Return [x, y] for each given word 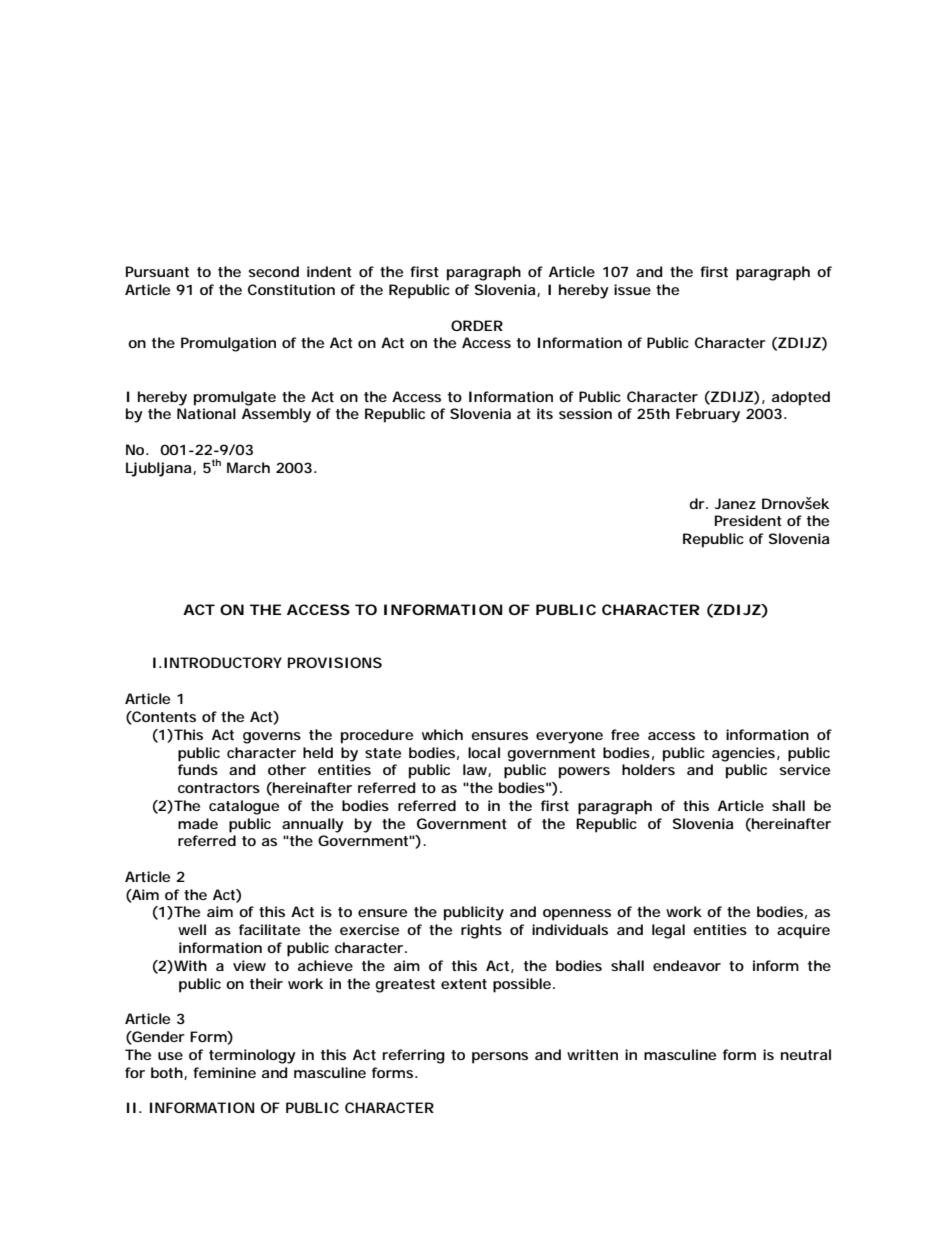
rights [481, 931]
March [248, 467]
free [625, 734]
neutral [806, 1054]
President [748, 520]
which [442, 734]
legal [668, 931]
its [545, 413]
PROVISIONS [335, 662]
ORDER [477, 325]
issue [632, 289]
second [274, 271]
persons [500, 1058]
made [198, 823]
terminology [252, 1056]
